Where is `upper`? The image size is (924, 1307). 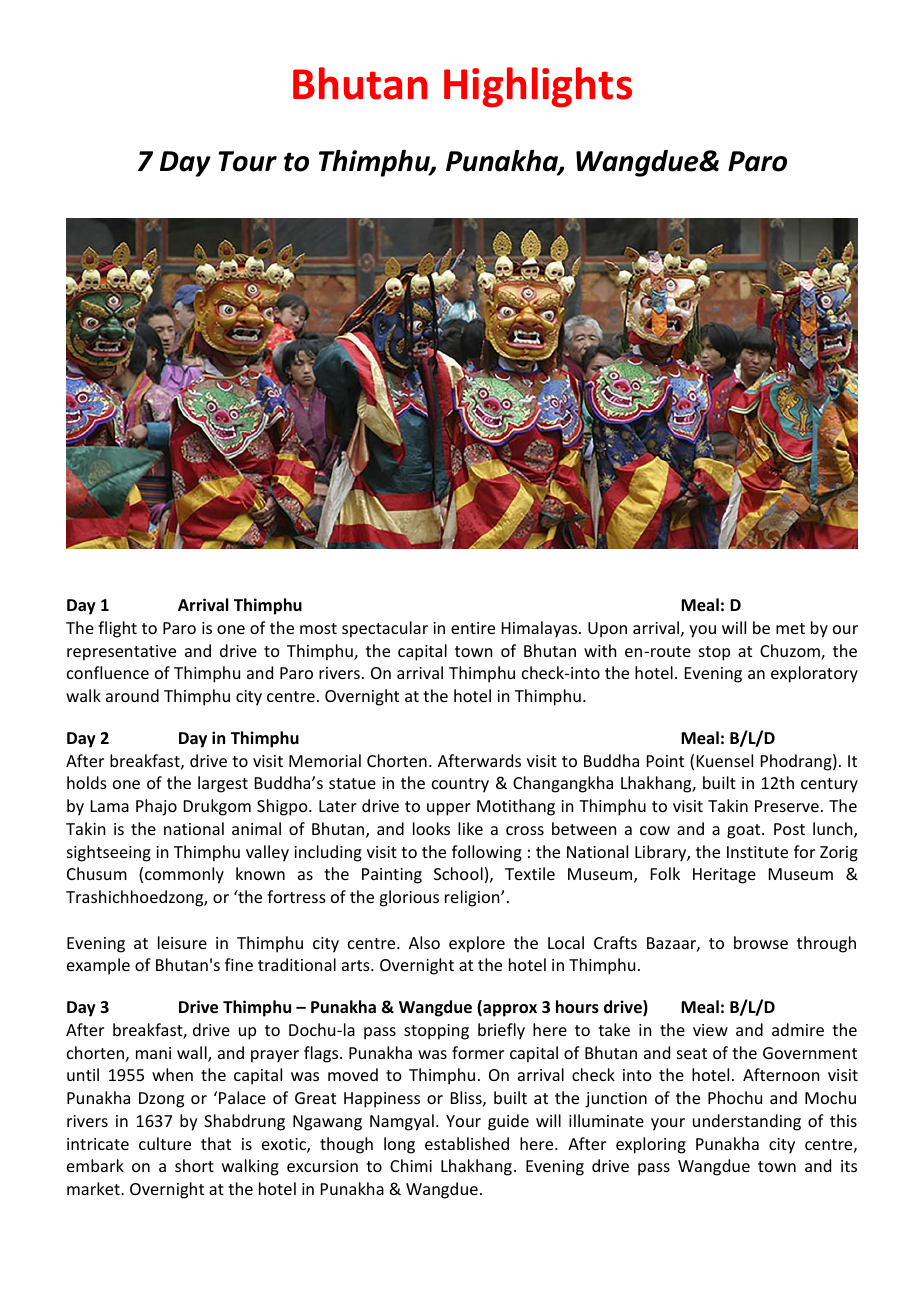
upper is located at coordinates (449, 809).
